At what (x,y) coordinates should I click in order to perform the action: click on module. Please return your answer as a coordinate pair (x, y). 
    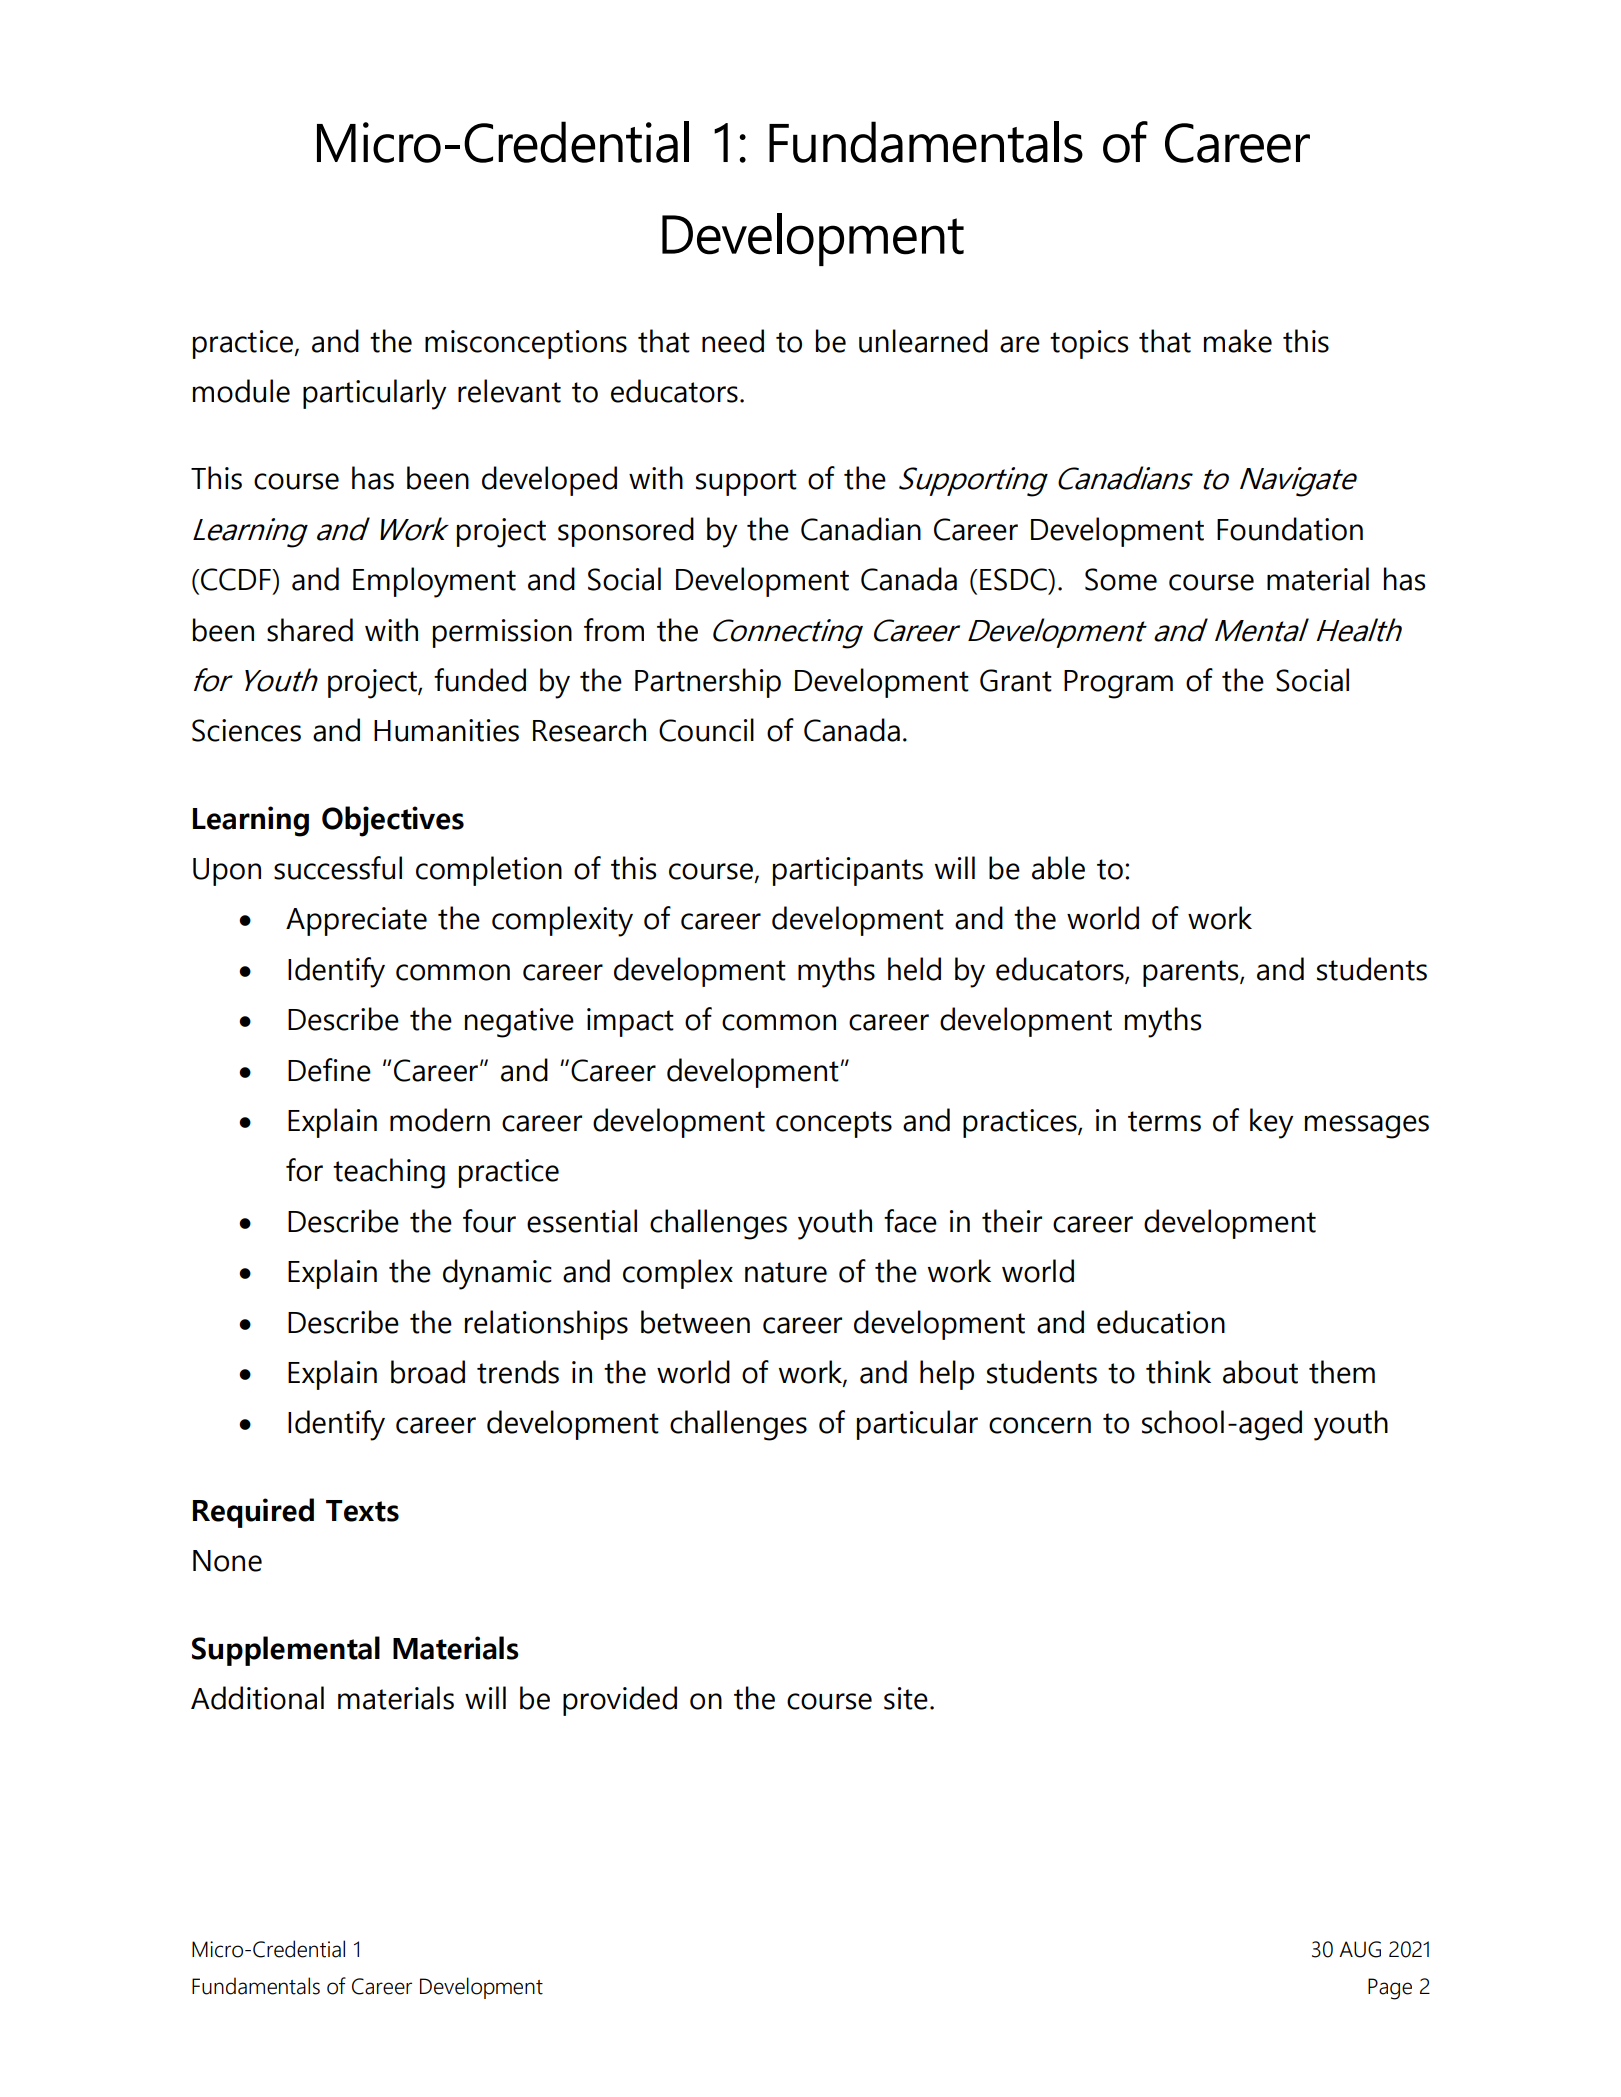
    Looking at the image, I should click on (241, 391).
